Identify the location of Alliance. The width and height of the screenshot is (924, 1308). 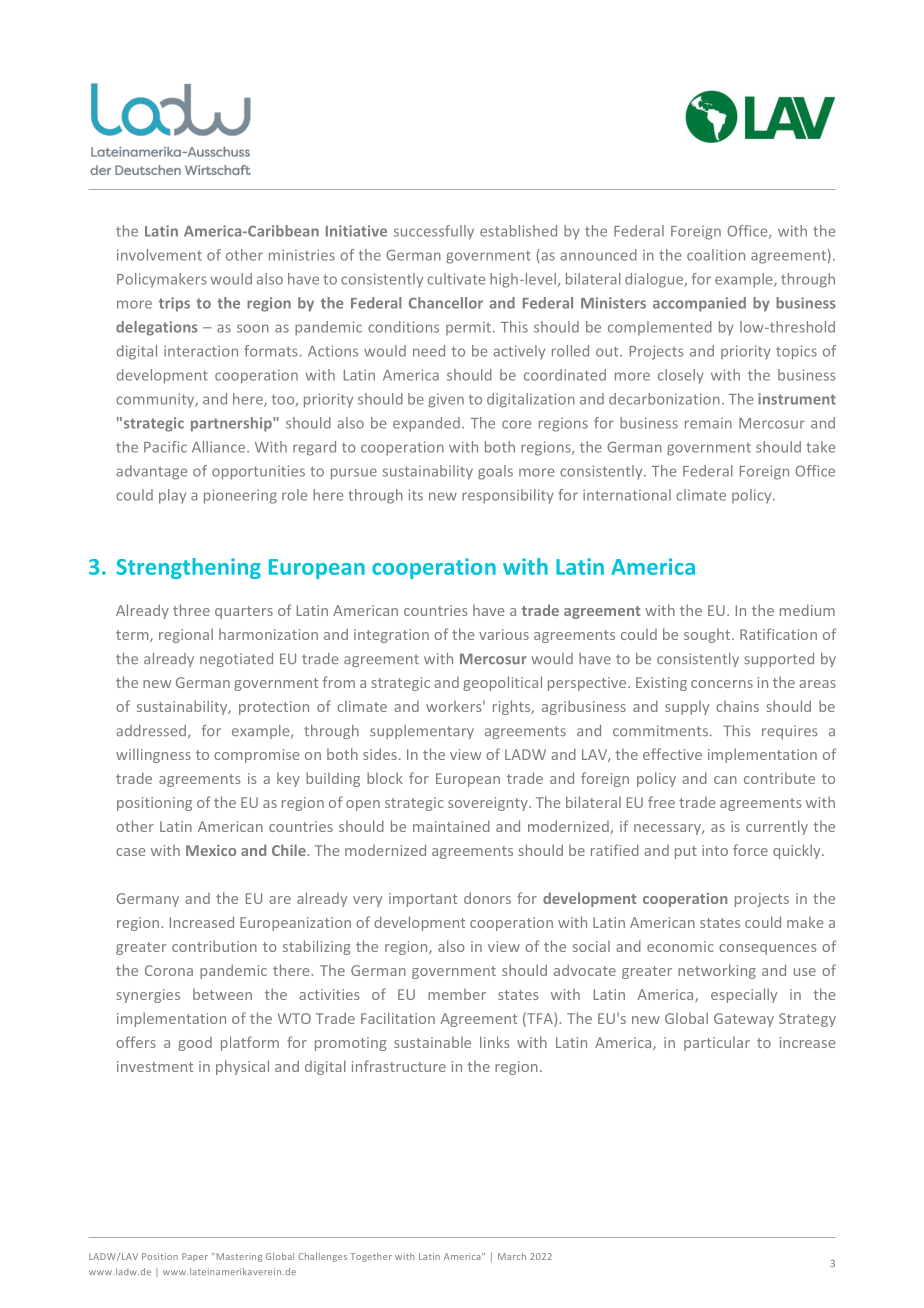
(220, 447).
